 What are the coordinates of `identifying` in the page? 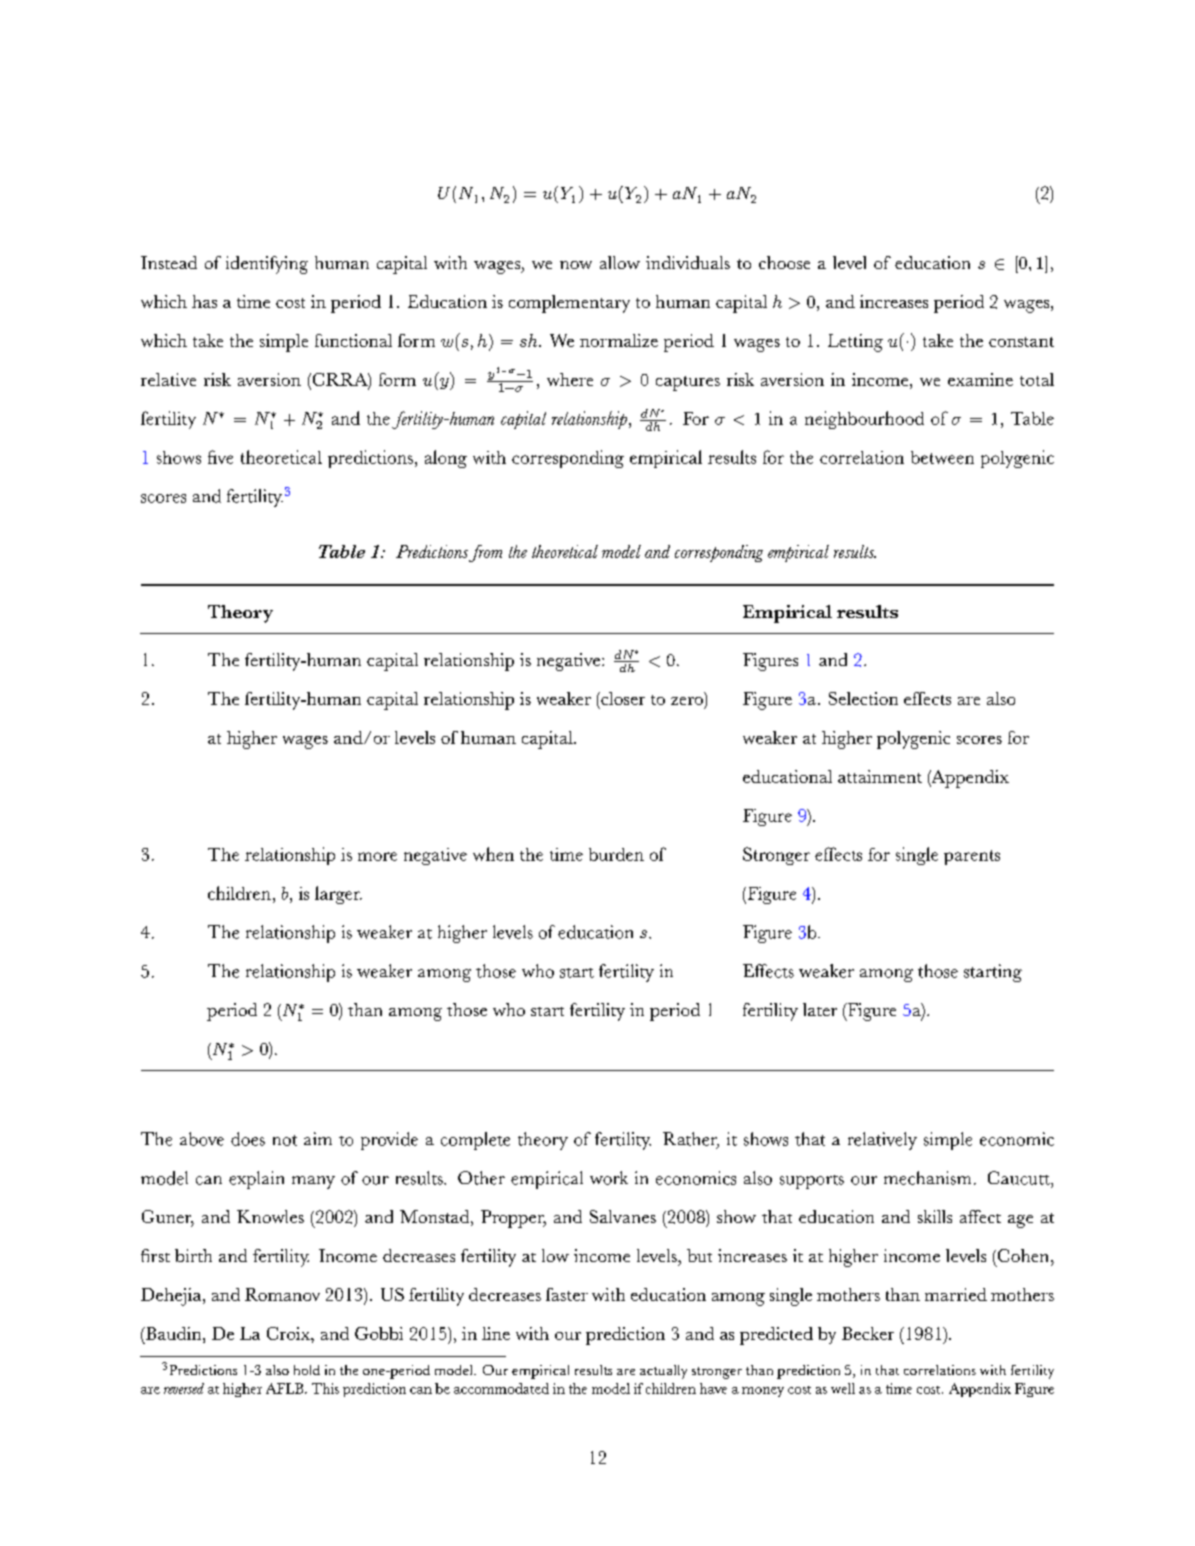 It's located at (267, 265).
